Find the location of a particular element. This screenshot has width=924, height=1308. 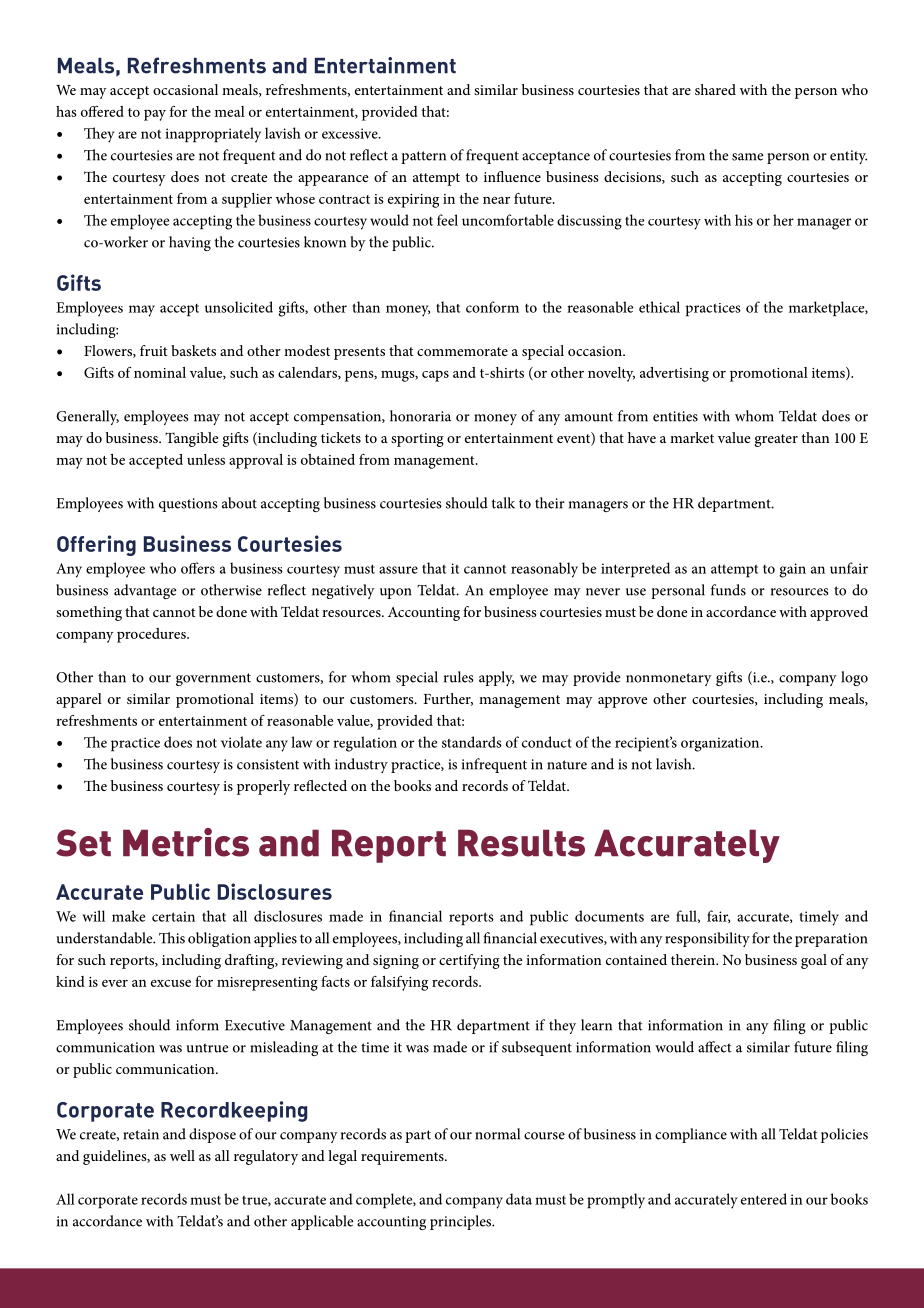

certain is located at coordinates (173, 916).
